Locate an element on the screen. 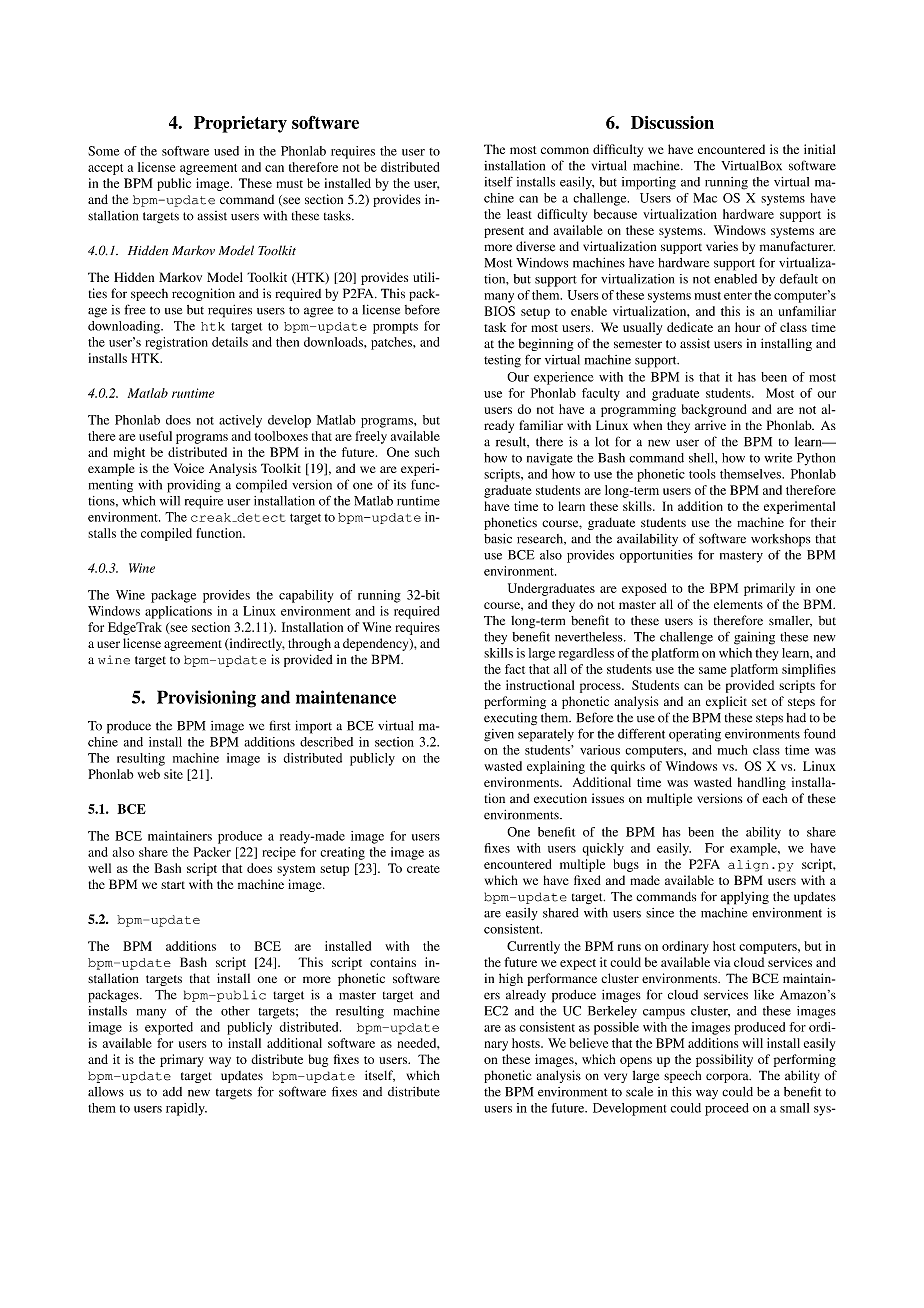 The width and height of the screenshot is (924, 1308). site is located at coordinates (173, 774).
